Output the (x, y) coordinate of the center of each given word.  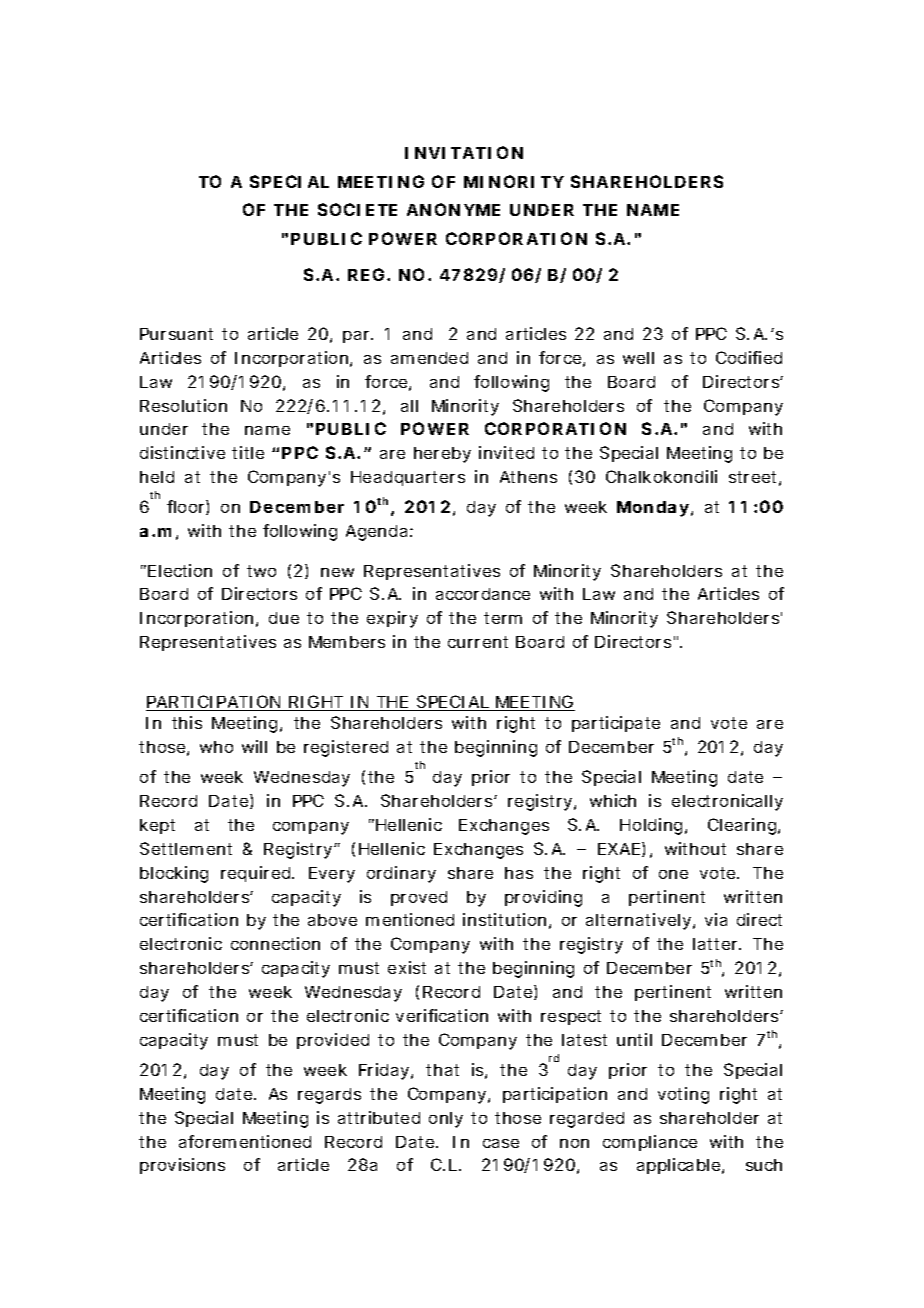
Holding (651, 826)
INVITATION (464, 152)
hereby (442, 455)
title (248, 452)
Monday (653, 509)
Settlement (186, 848)
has (519, 873)
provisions (182, 1166)
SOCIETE (357, 209)
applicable (680, 1166)
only (446, 1120)
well (638, 358)
